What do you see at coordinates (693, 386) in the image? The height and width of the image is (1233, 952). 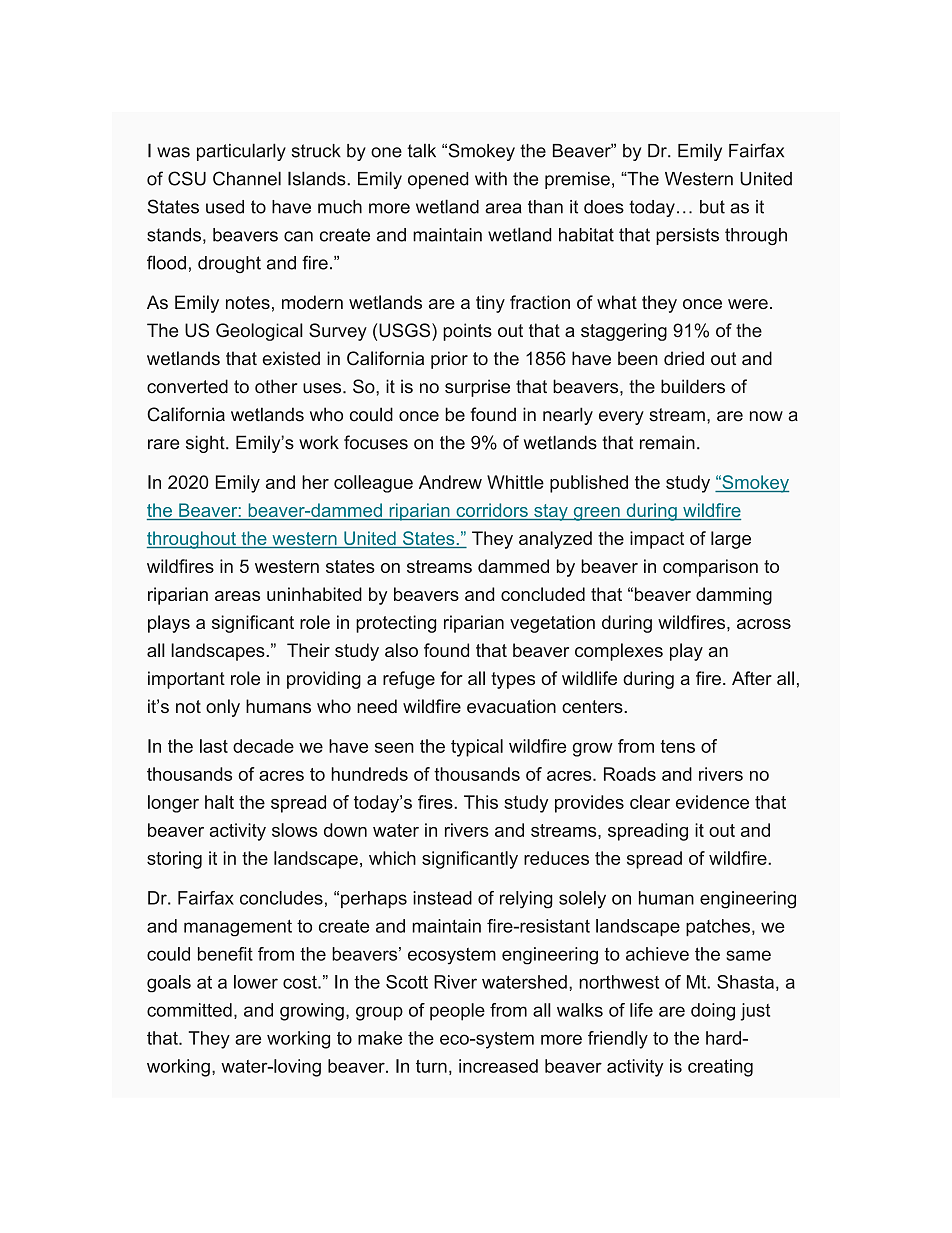 I see `builders` at bounding box center [693, 386].
